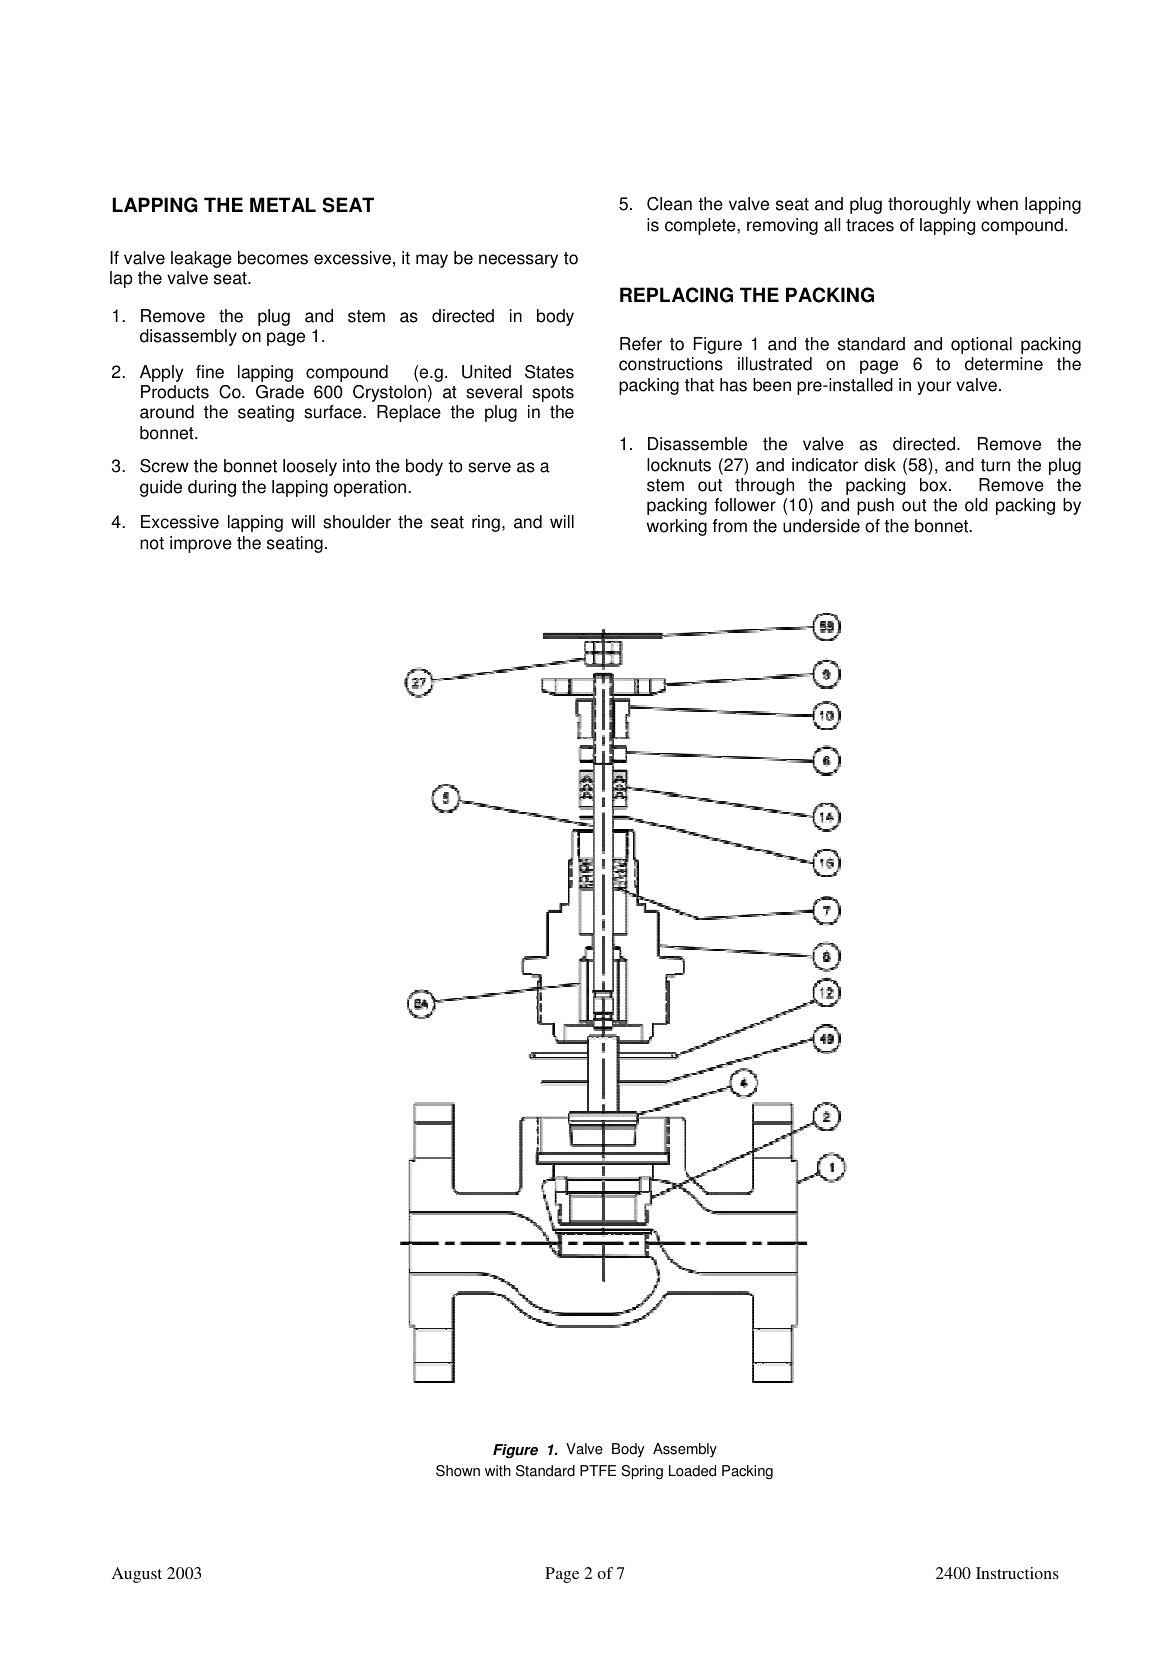  I want to click on becomes, so click(273, 258).
